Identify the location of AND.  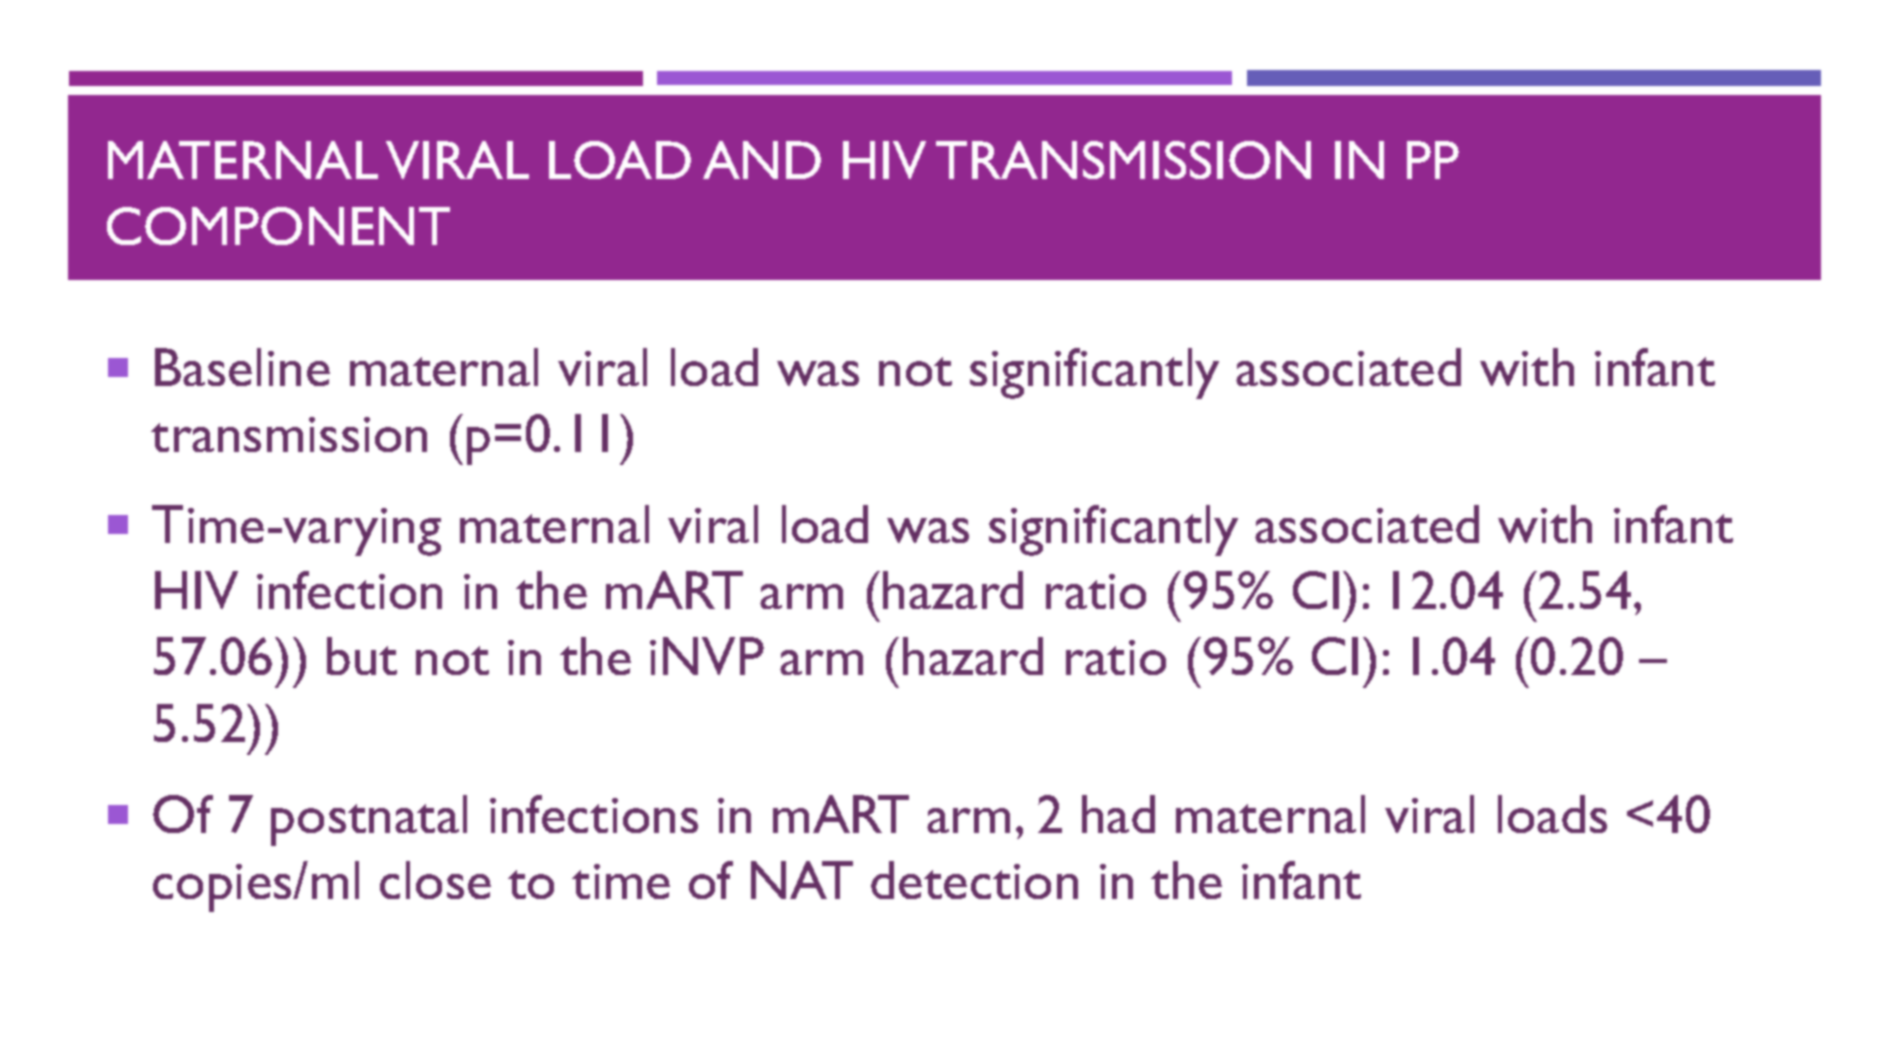
(762, 160).
